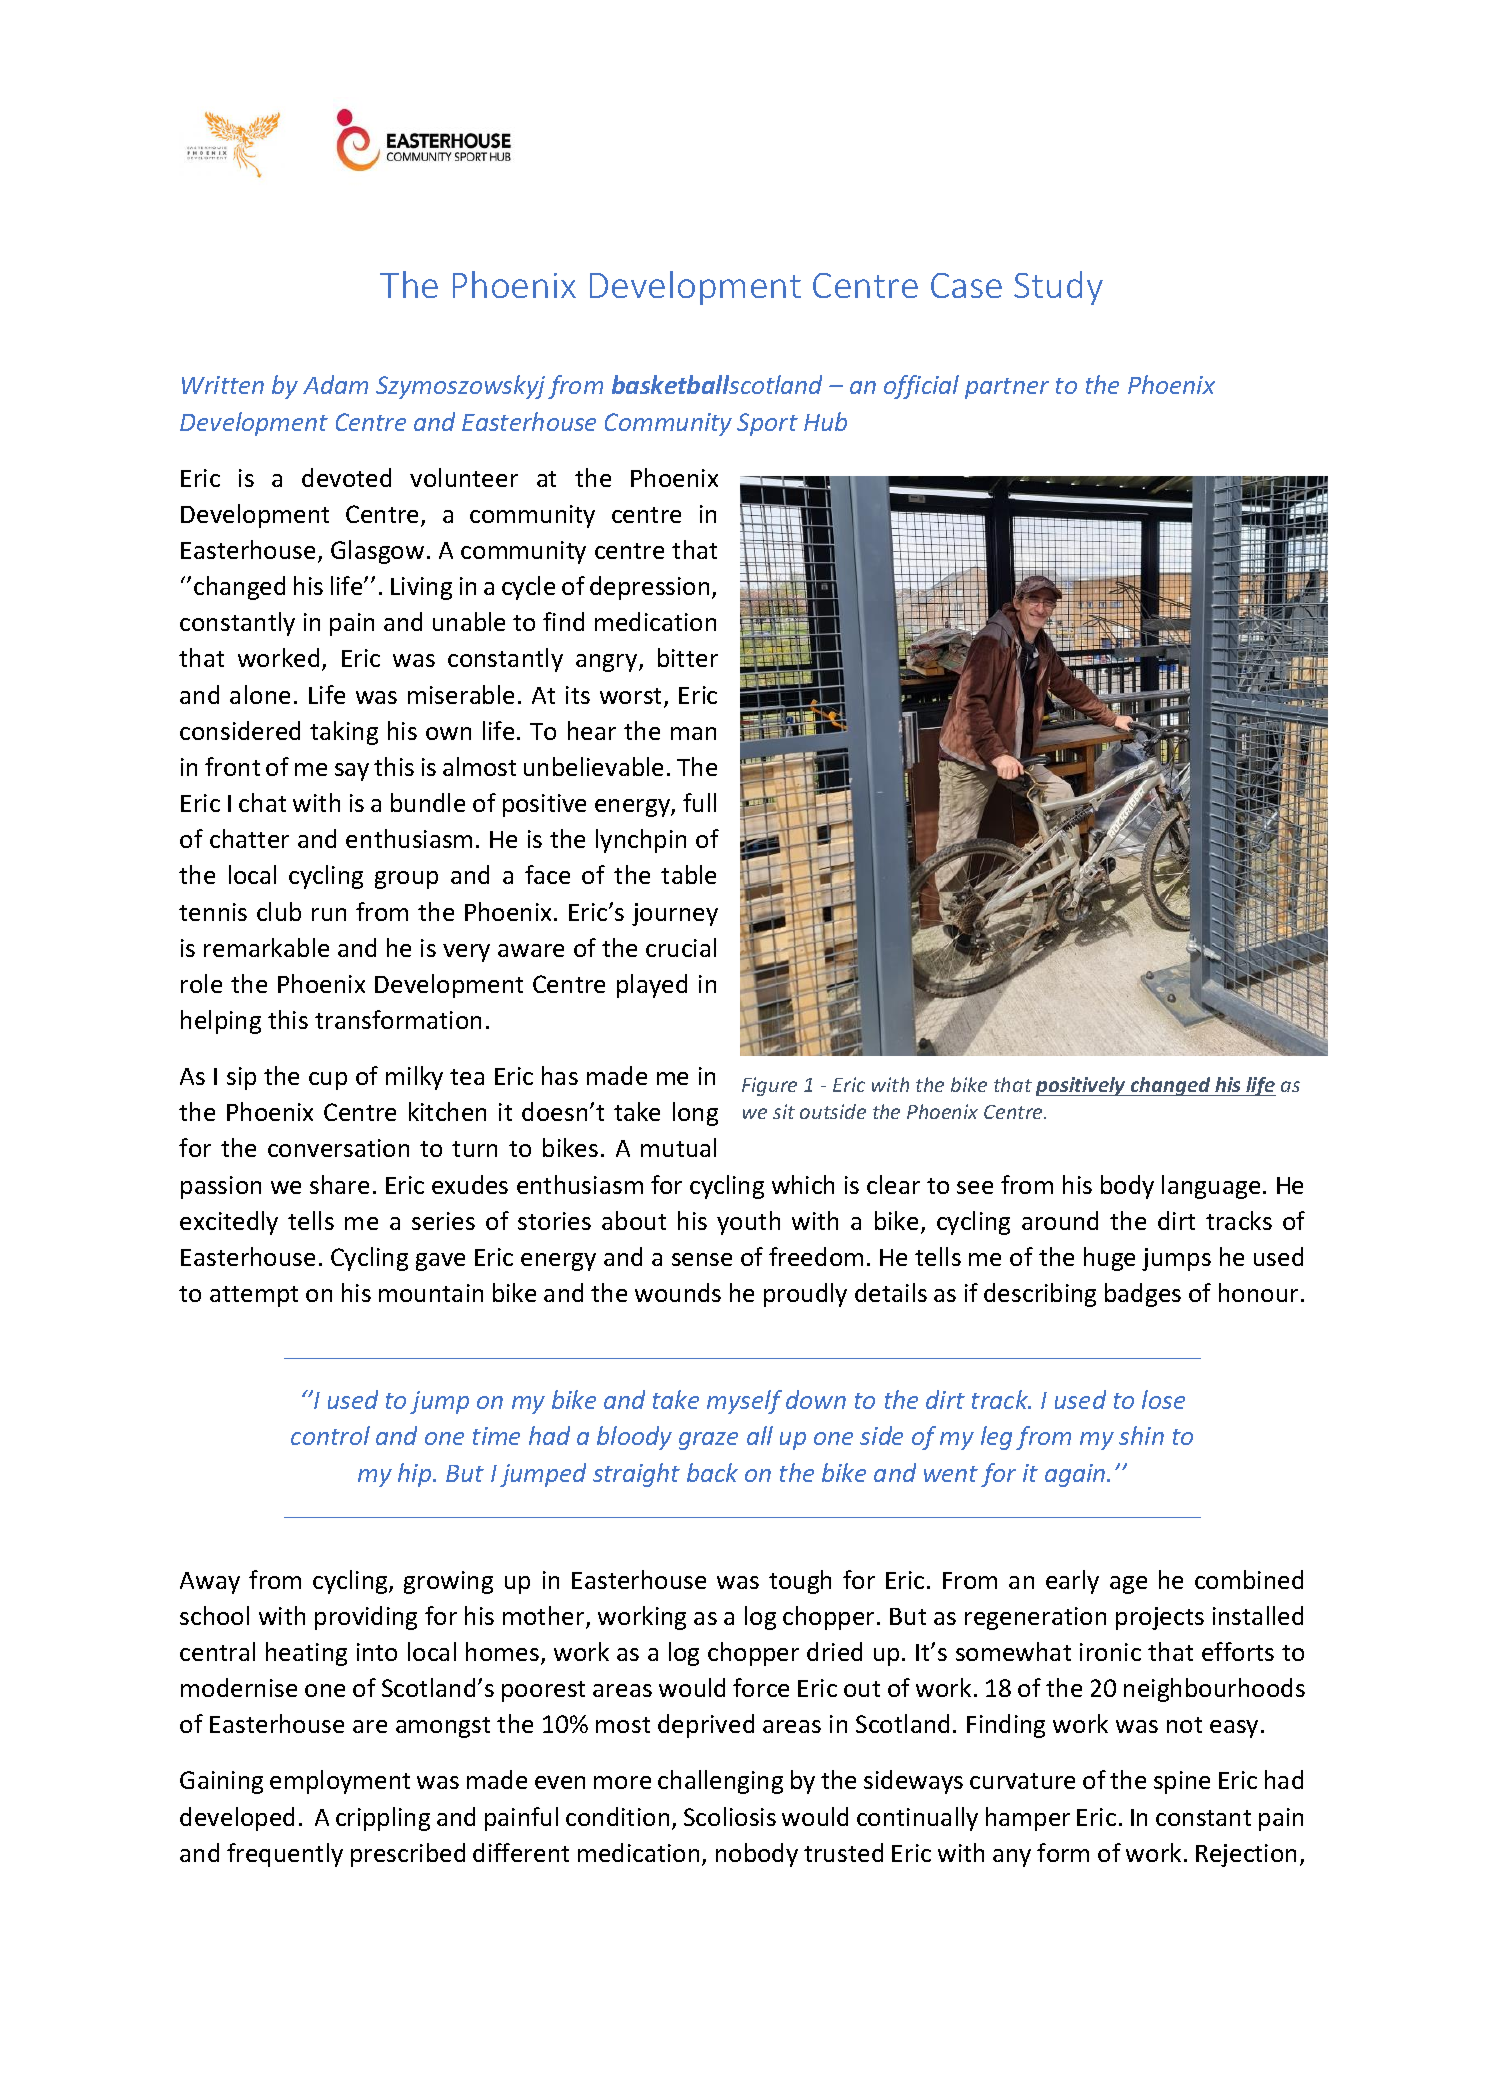 The width and height of the screenshot is (1485, 2100). I want to click on control, so click(330, 1435).
